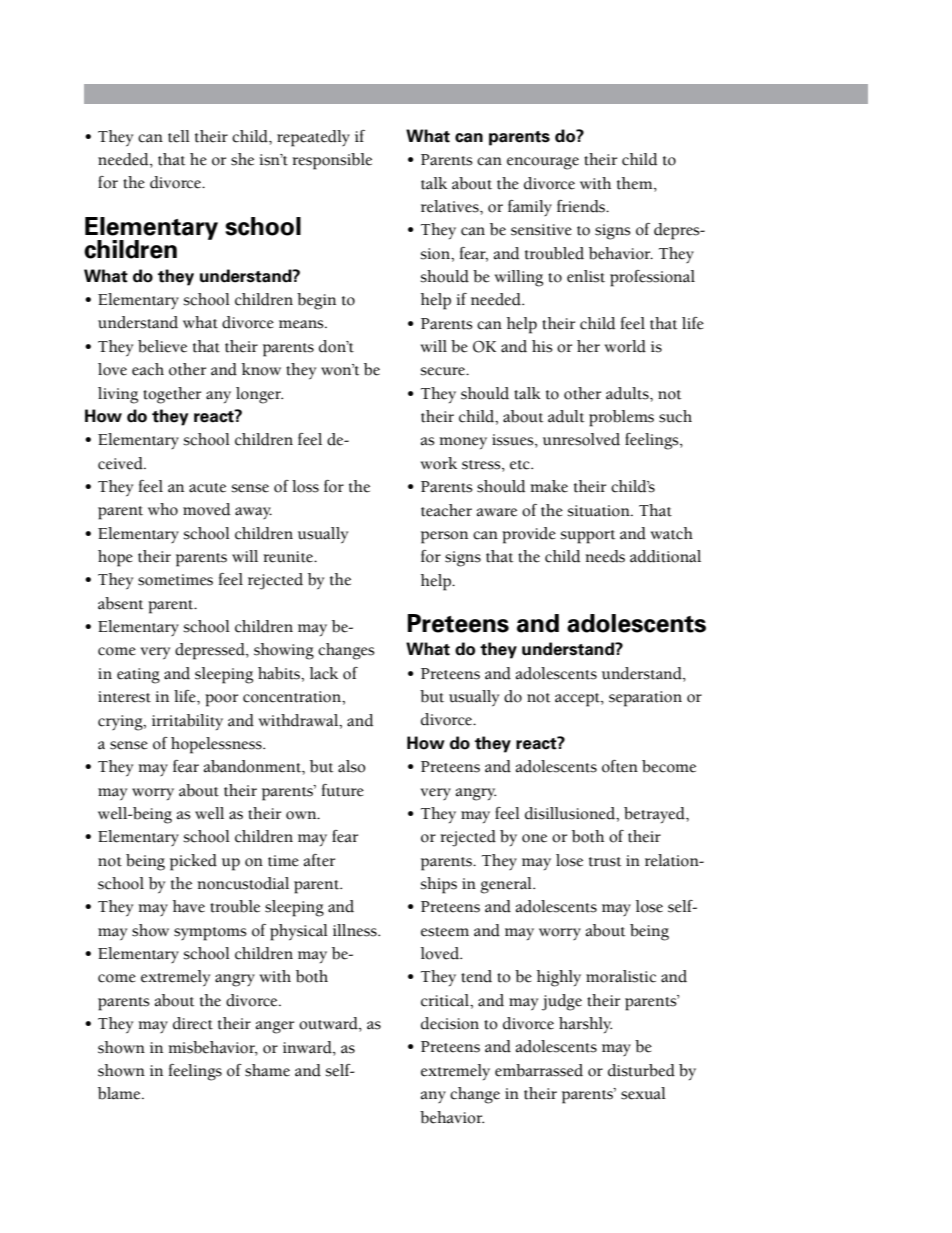  Describe the element at coordinates (207, 488) in the screenshot. I see `acute` at that location.
